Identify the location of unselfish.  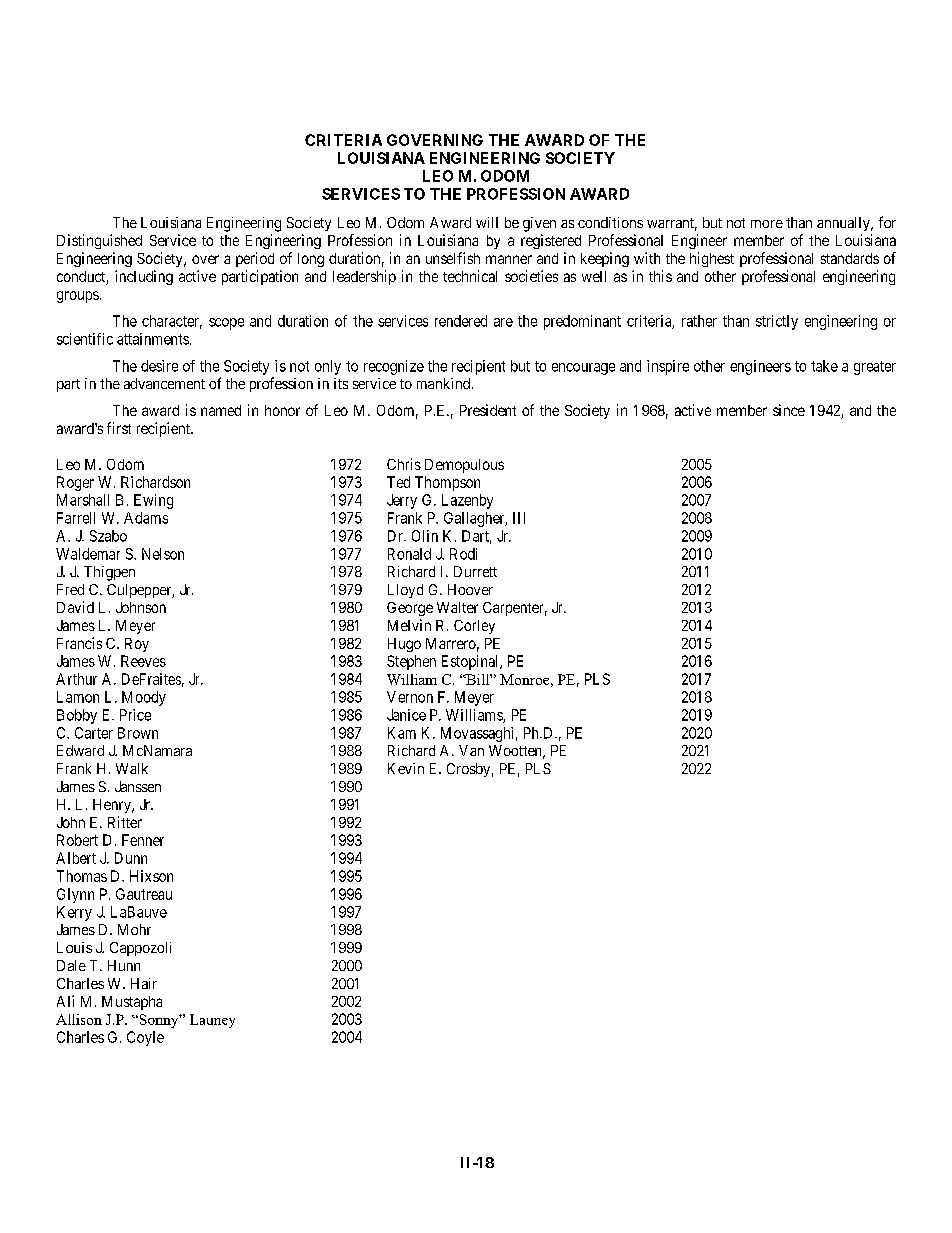
(453, 258).
